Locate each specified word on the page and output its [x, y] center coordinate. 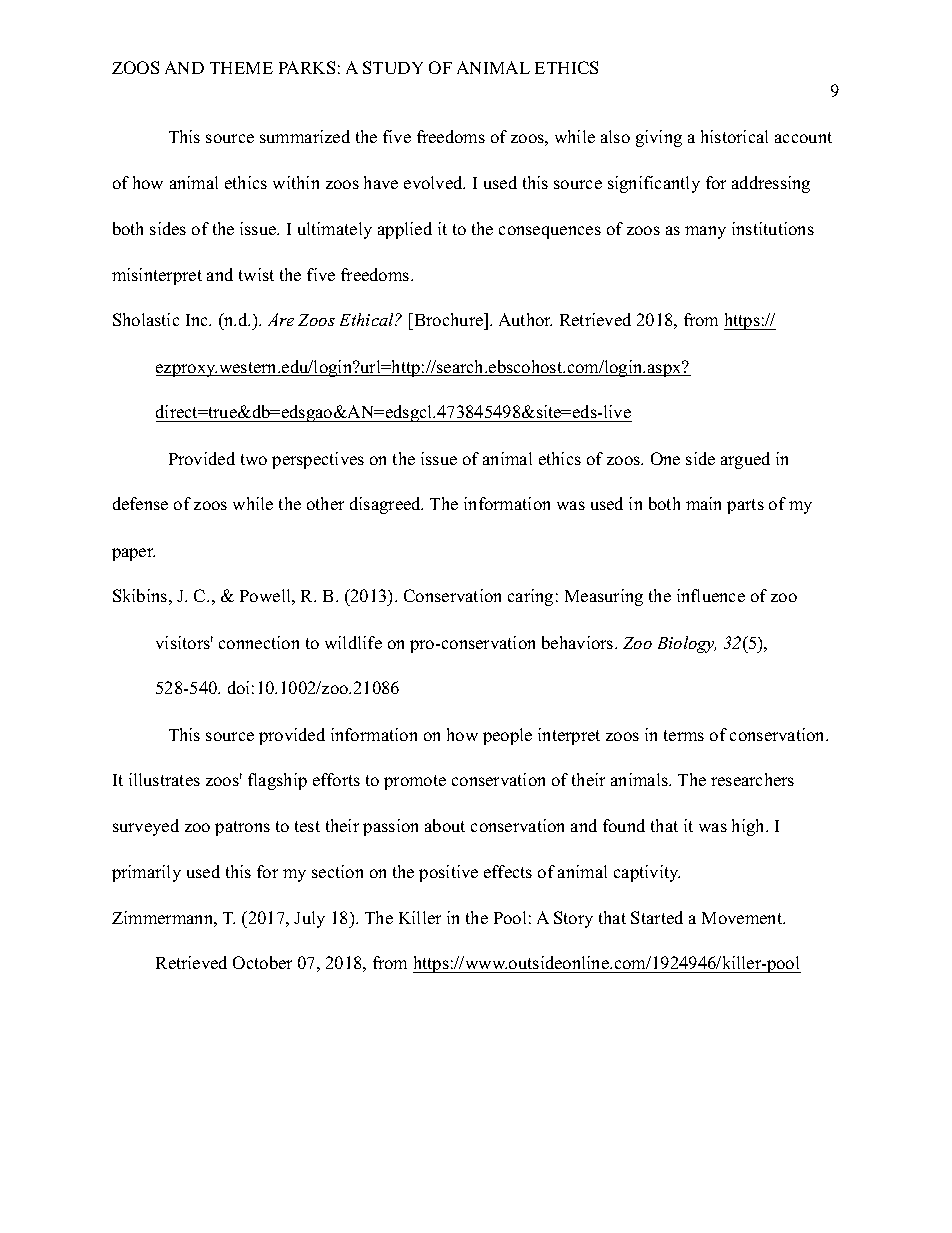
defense [140, 503]
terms [684, 735]
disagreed [386, 505]
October [262, 962]
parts [745, 506]
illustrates [164, 779]
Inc [198, 320]
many [705, 232]
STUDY [393, 67]
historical [734, 136]
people [507, 736]
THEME [241, 68]
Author [525, 319]
